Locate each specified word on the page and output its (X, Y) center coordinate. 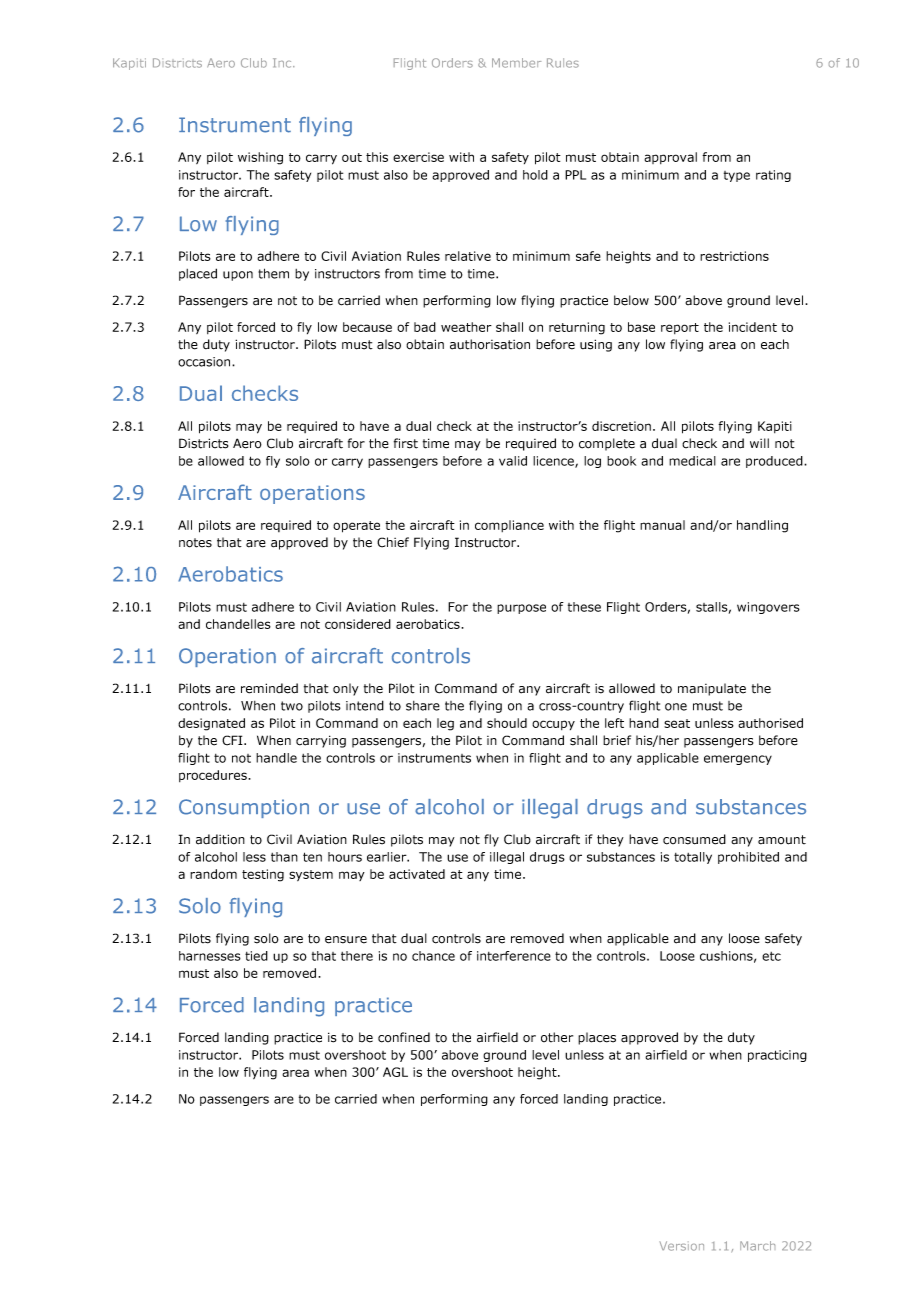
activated (417, 874)
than (284, 857)
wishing (260, 158)
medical (692, 461)
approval (670, 158)
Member (516, 63)
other (557, 1037)
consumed (694, 839)
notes (195, 543)
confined (404, 1037)
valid (513, 461)
